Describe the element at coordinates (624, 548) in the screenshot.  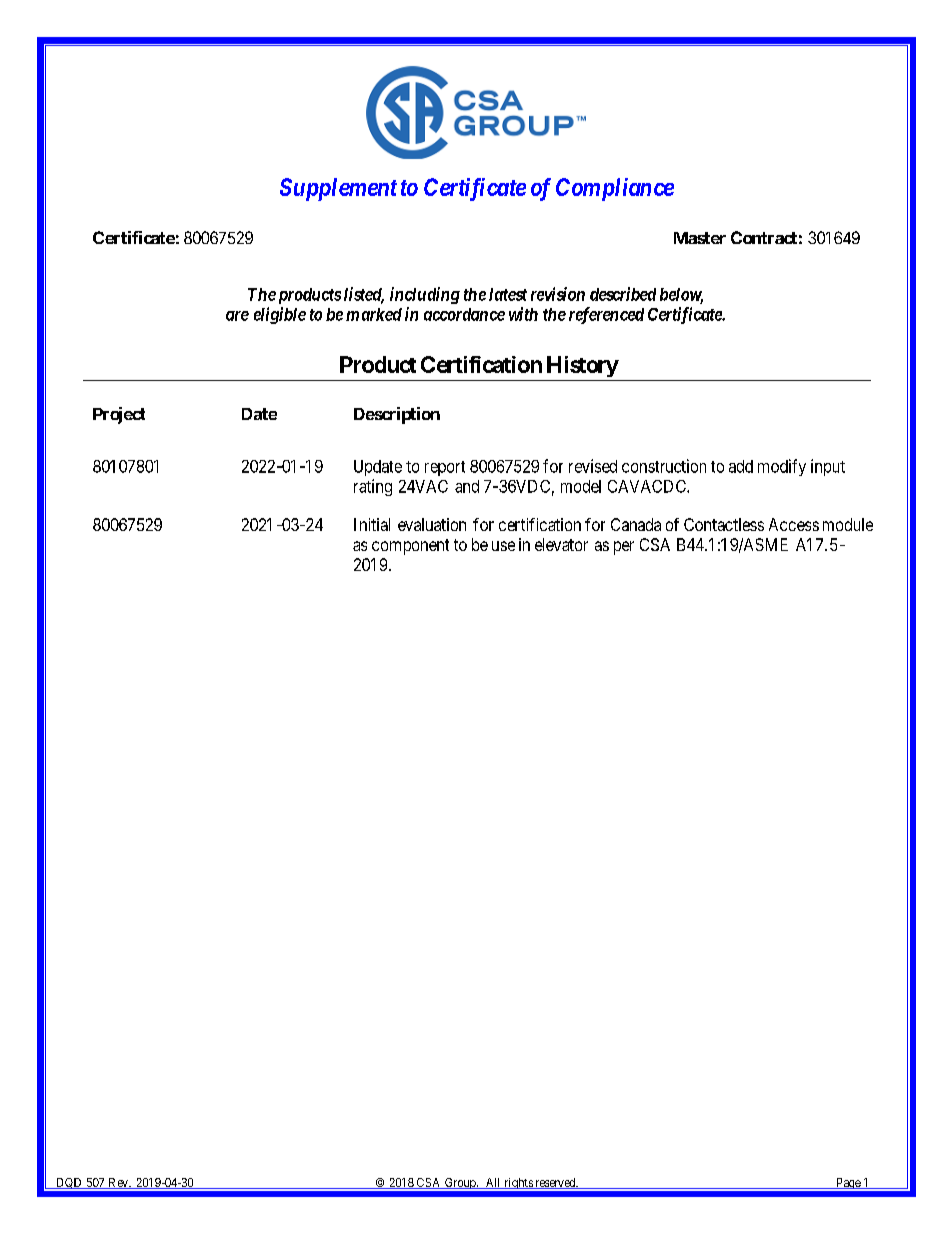
I see `per` at that location.
